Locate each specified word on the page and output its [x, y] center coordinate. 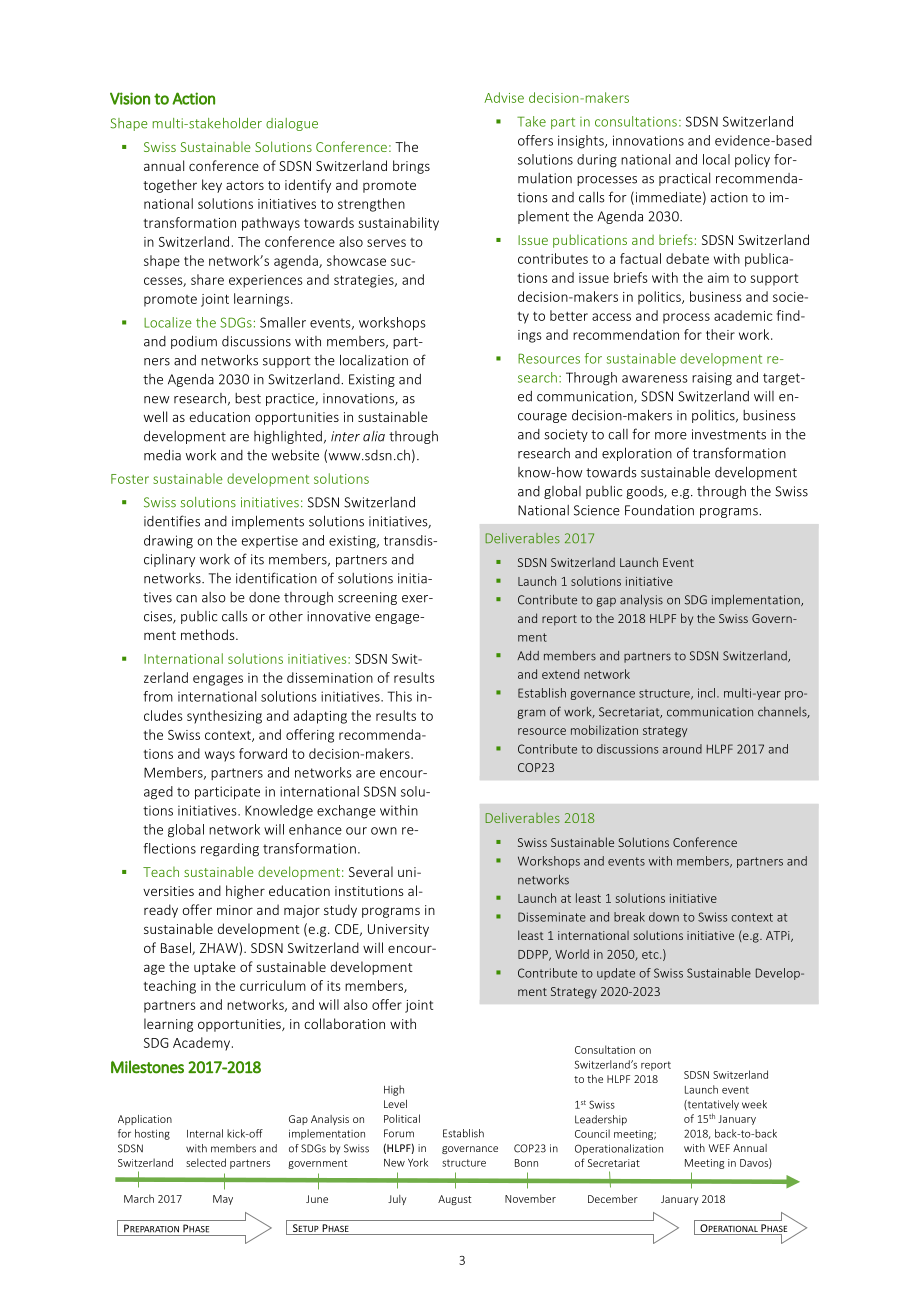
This [400, 696]
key [212, 186]
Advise [504, 97]
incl [708, 693]
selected [206, 1162]
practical [684, 179]
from [158, 696]
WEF [719, 1148]
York [418, 1162]
